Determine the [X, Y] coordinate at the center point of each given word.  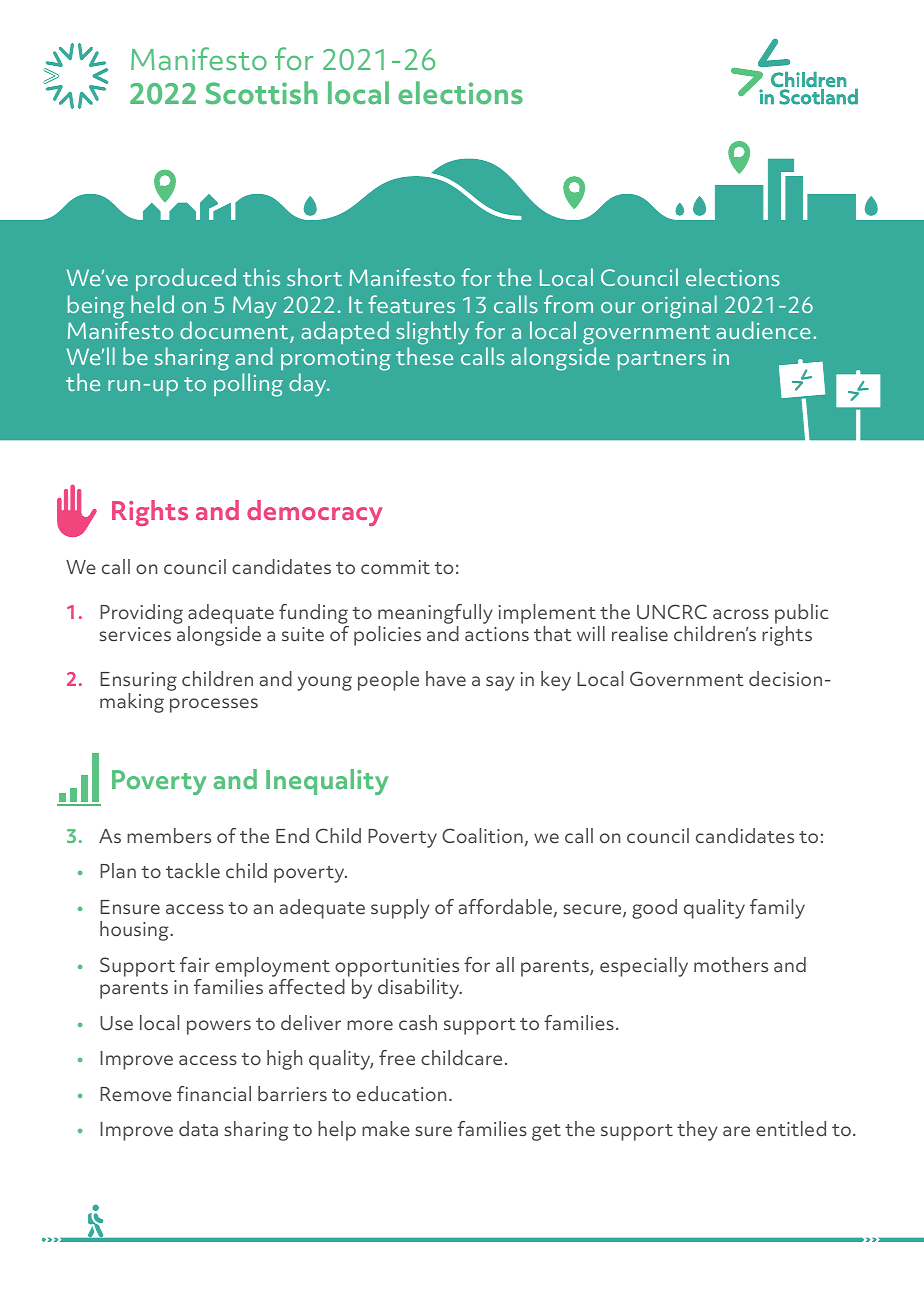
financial [214, 1093]
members [169, 835]
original [679, 307]
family [777, 909]
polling [248, 385]
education [401, 1093]
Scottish [262, 93]
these [424, 356]
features [411, 304]
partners [662, 360]
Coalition [482, 835]
